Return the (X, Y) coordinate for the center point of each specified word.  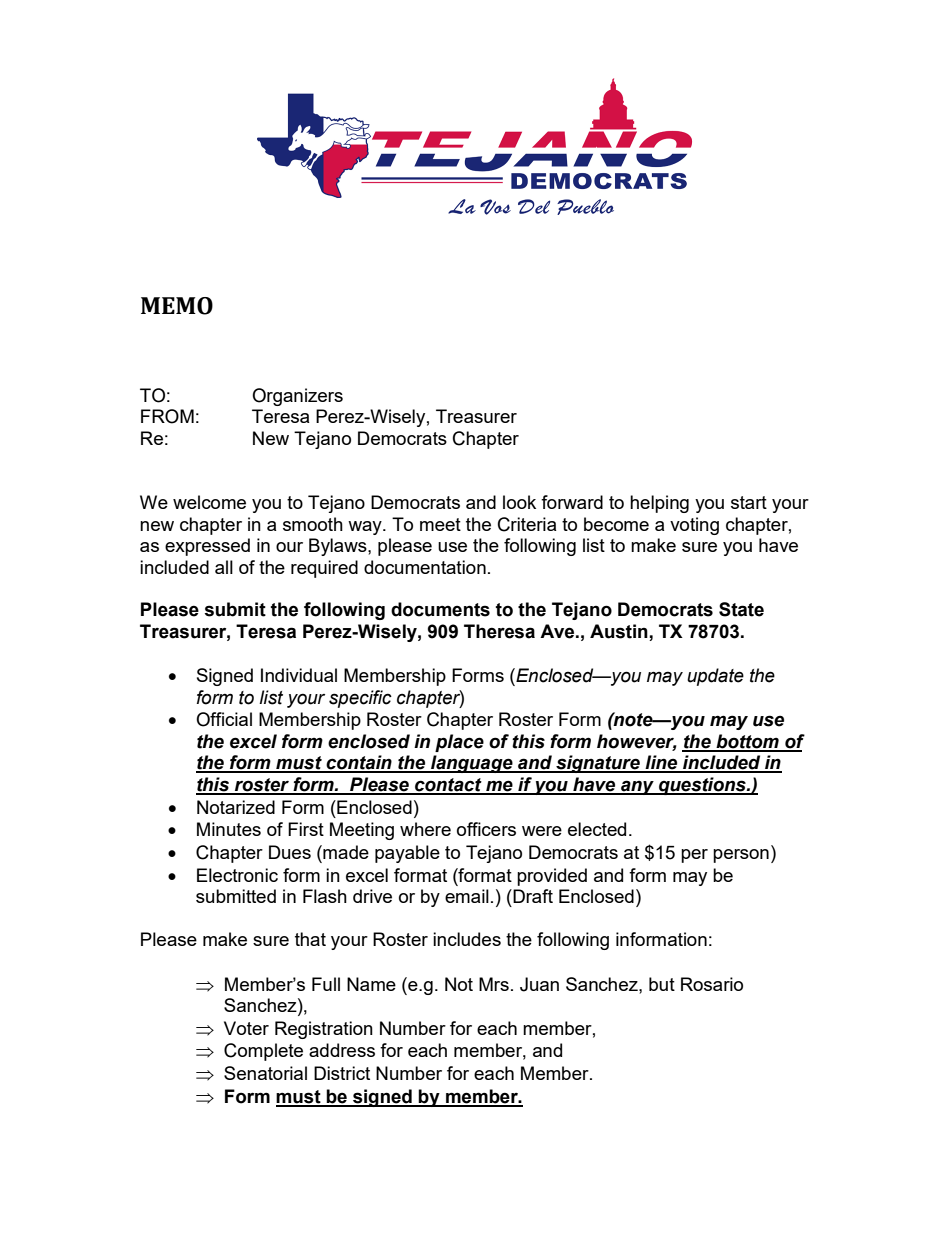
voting (694, 526)
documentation (425, 567)
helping (659, 504)
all (224, 567)
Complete (263, 1052)
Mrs (494, 984)
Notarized (236, 807)
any (637, 787)
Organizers (297, 397)
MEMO (177, 306)
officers (486, 829)
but (662, 984)
